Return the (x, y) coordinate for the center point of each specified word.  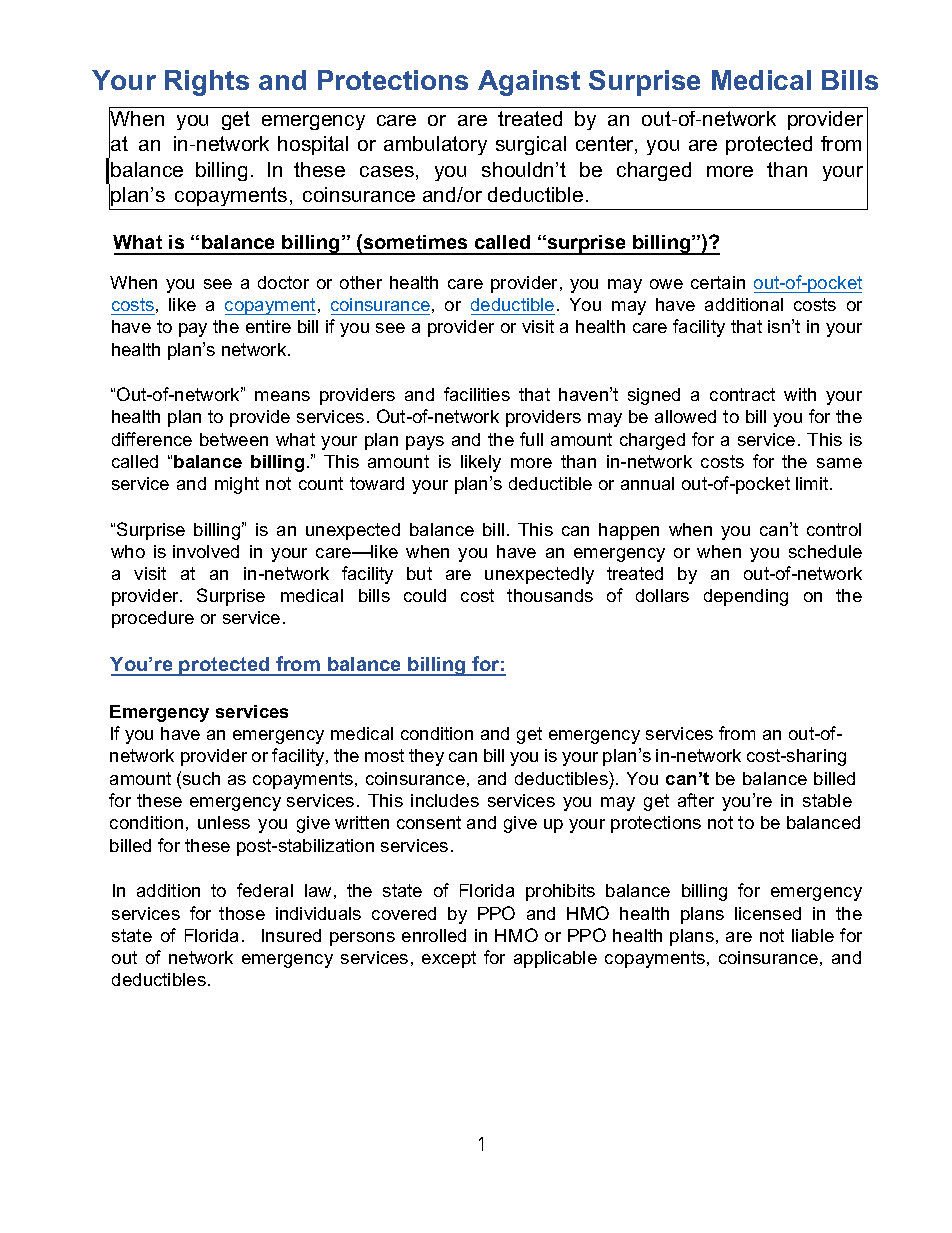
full (531, 439)
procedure (153, 619)
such (201, 778)
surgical (531, 145)
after (696, 800)
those (242, 913)
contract (742, 394)
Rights (207, 83)
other (361, 282)
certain (718, 282)
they (426, 757)
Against (529, 83)
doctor (283, 282)
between (234, 439)
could (425, 595)
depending (746, 597)
